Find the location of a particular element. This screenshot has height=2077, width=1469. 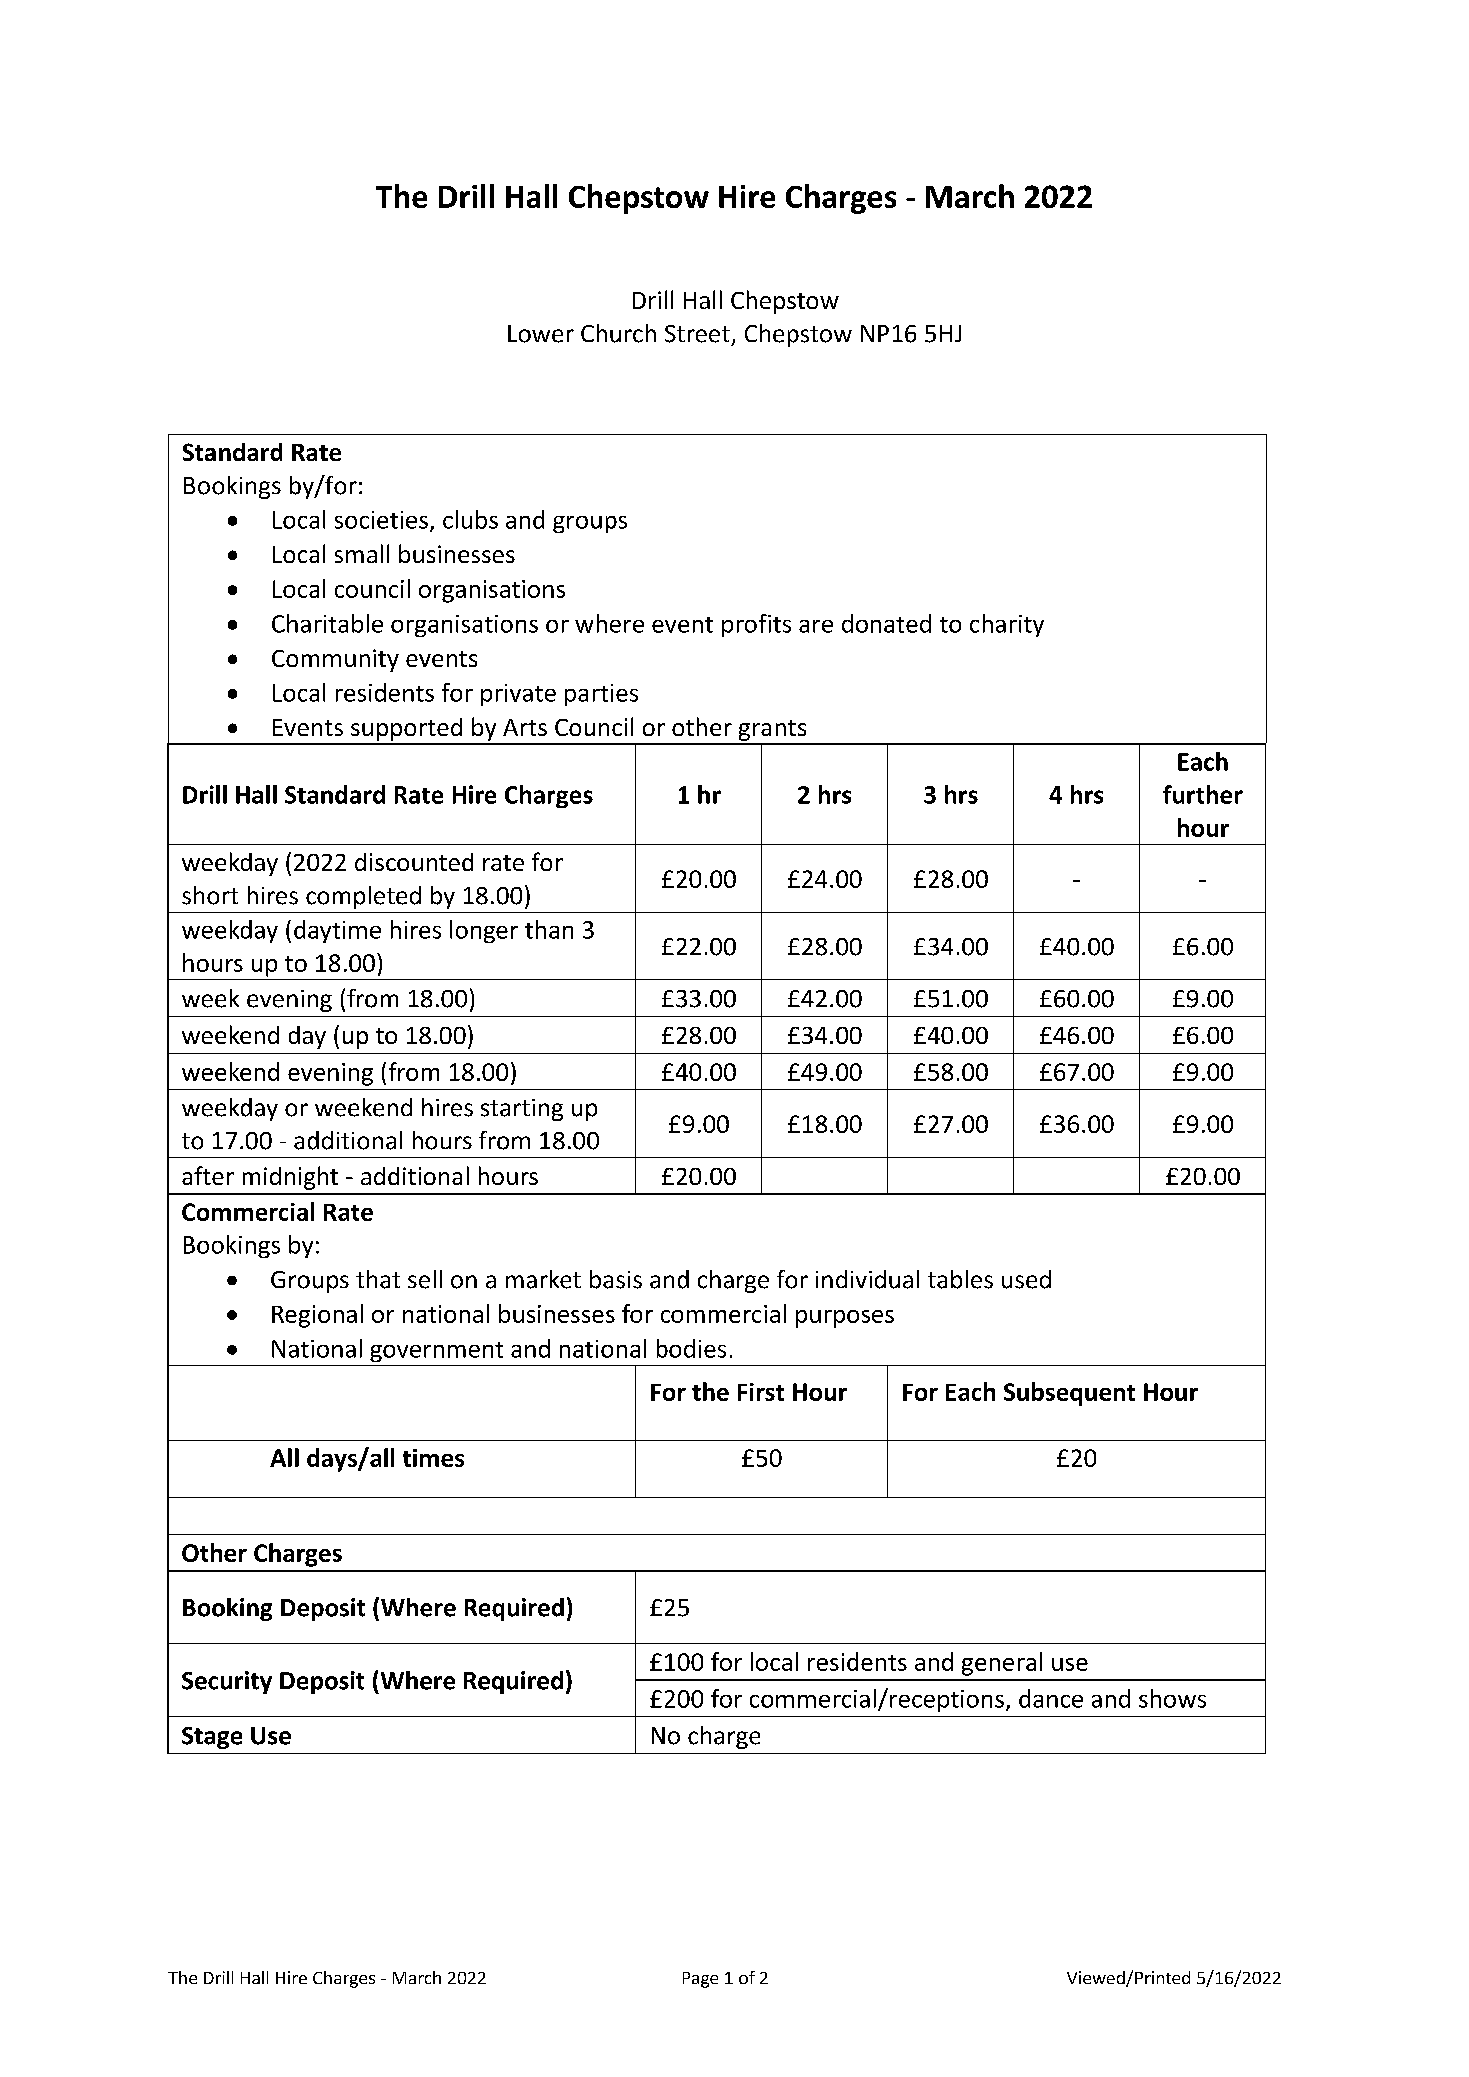

used is located at coordinates (1026, 1279).
